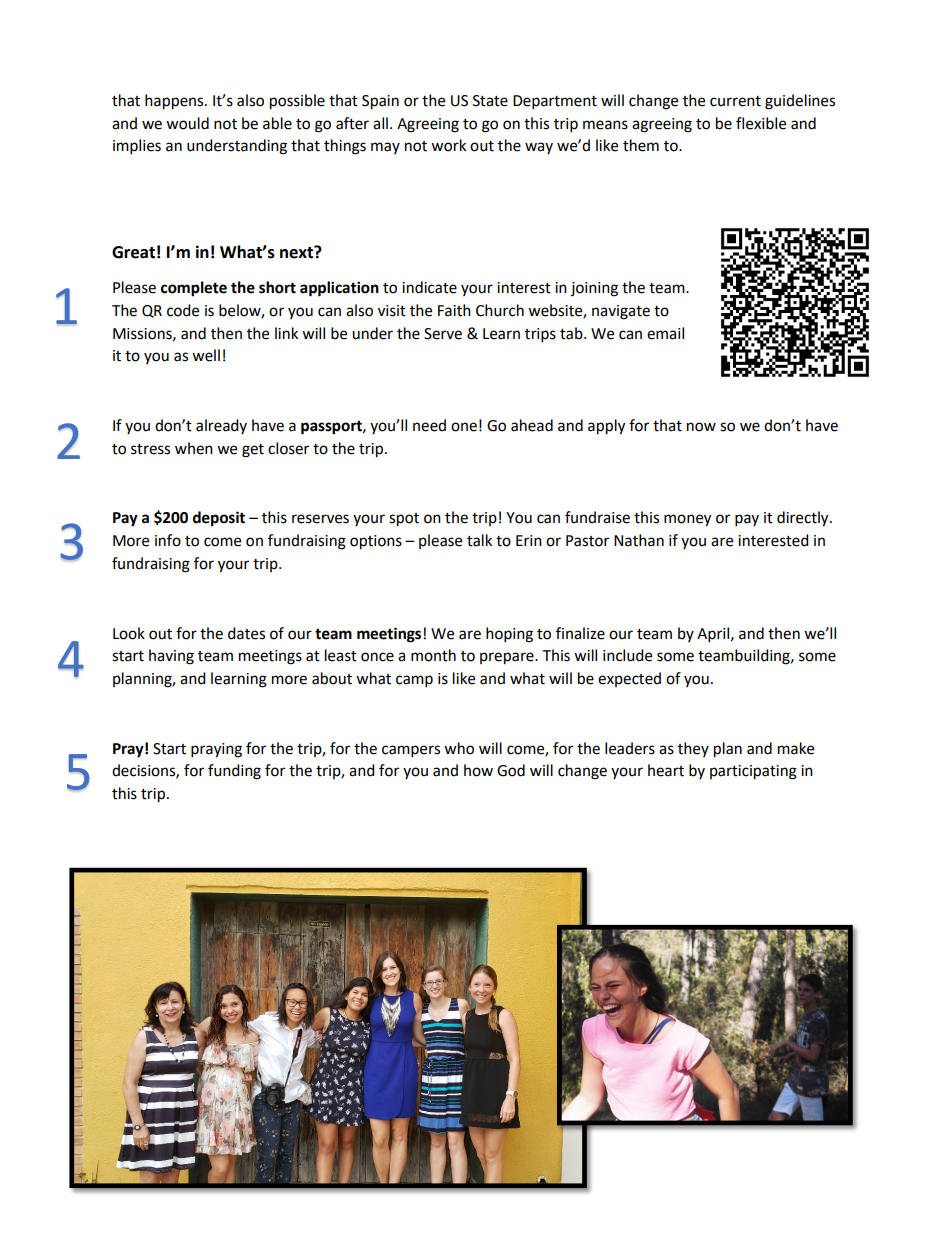 Image resolution: width=952 pixels, height=1233 pixels. Describe the element at coordinates (194, 289) in the page. I see `complete` at that location.
